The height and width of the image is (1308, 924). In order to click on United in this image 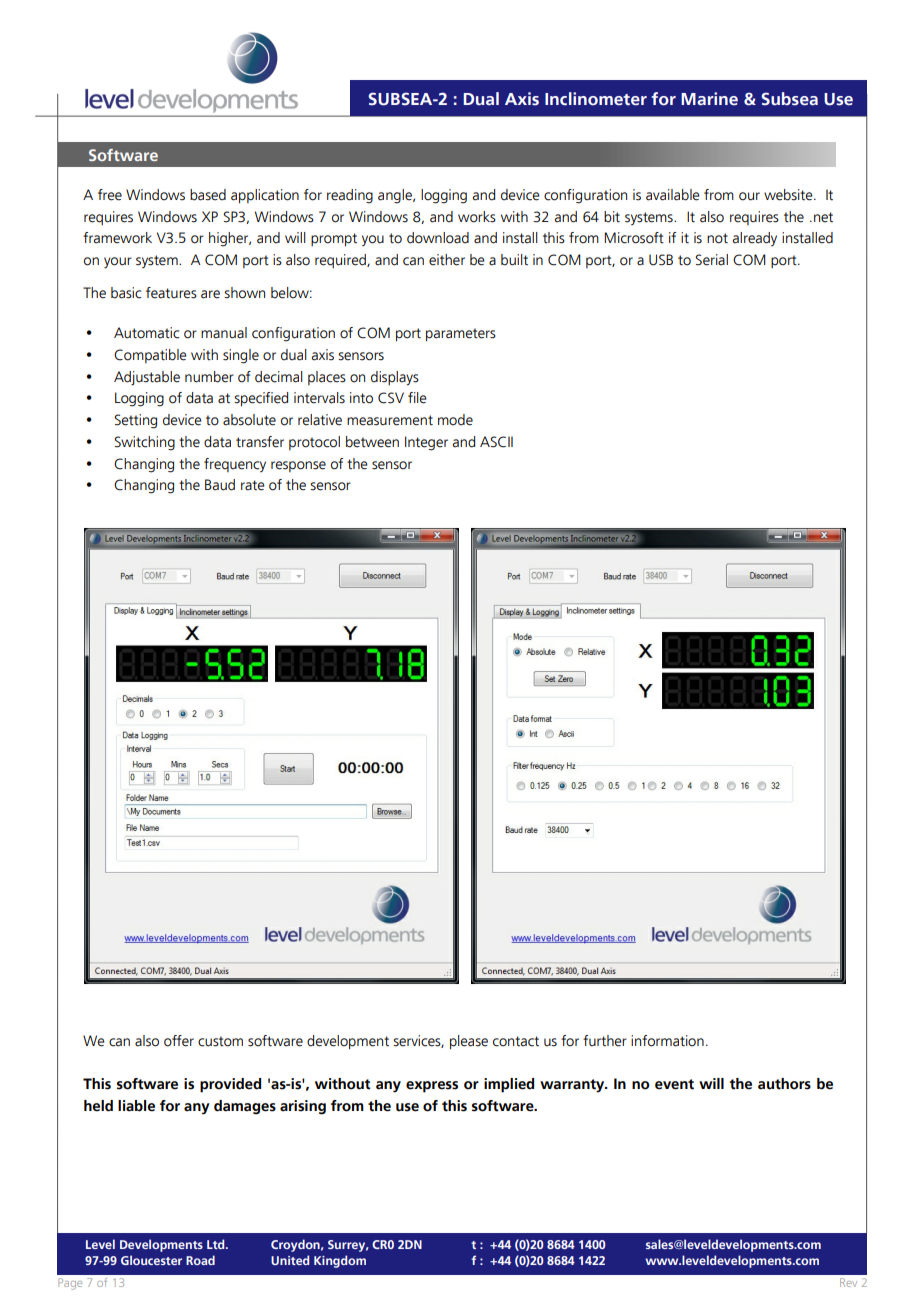, I will do `click(290, 1260)`.
